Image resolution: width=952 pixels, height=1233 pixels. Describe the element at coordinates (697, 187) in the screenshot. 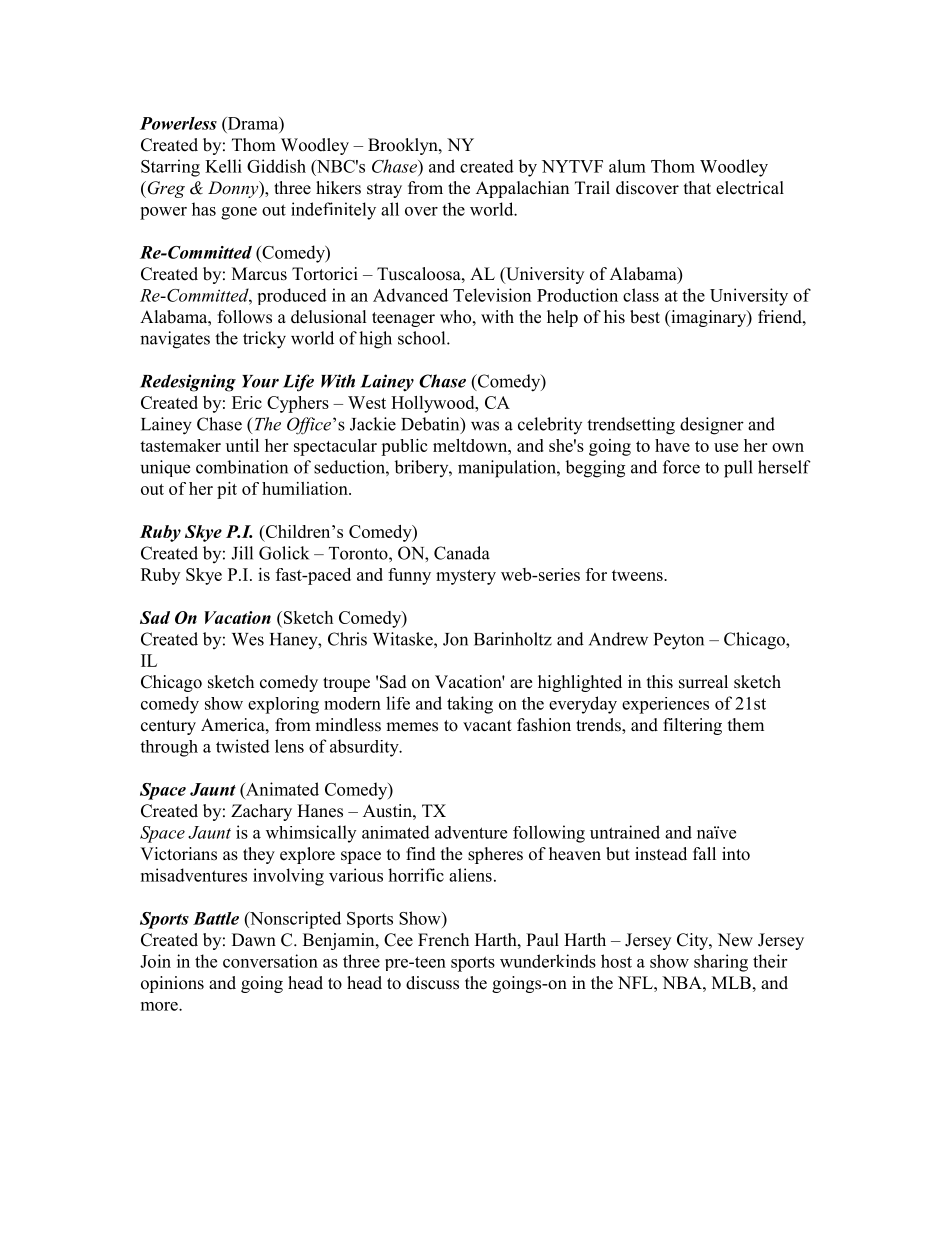

I see `that` at that location.
